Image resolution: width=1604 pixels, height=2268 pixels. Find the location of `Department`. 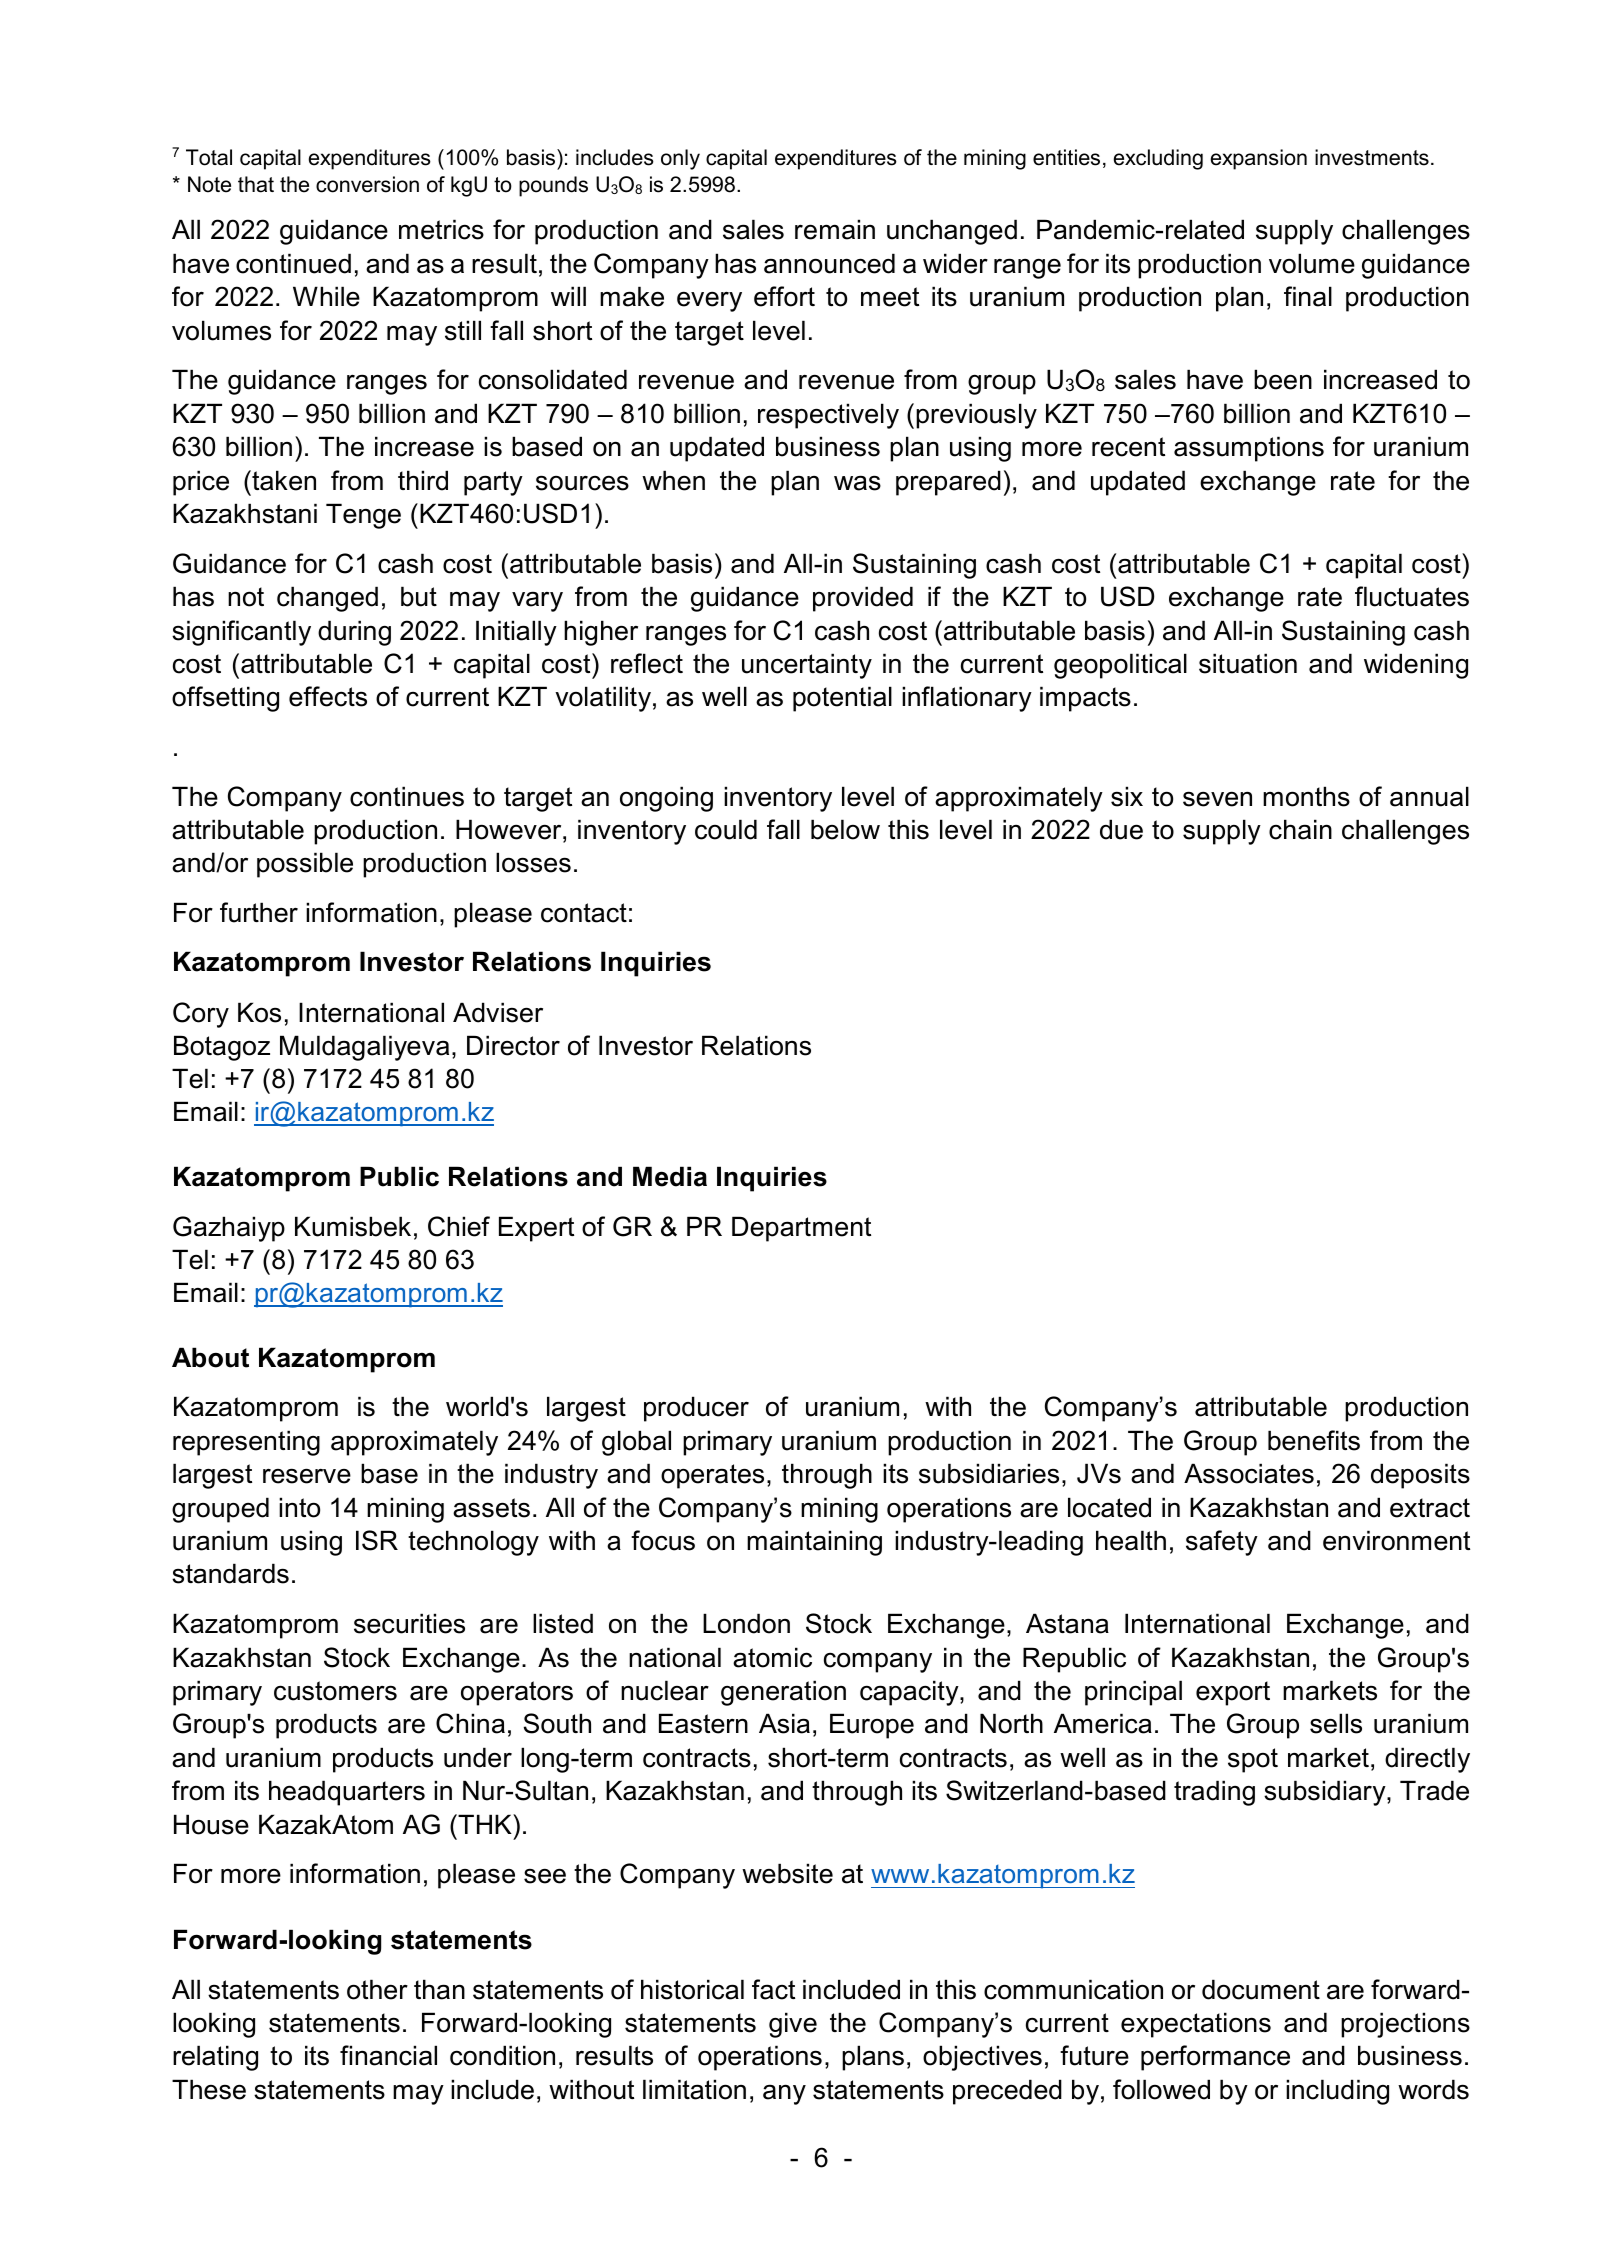

Department is located at coordinates (801, 1229).
